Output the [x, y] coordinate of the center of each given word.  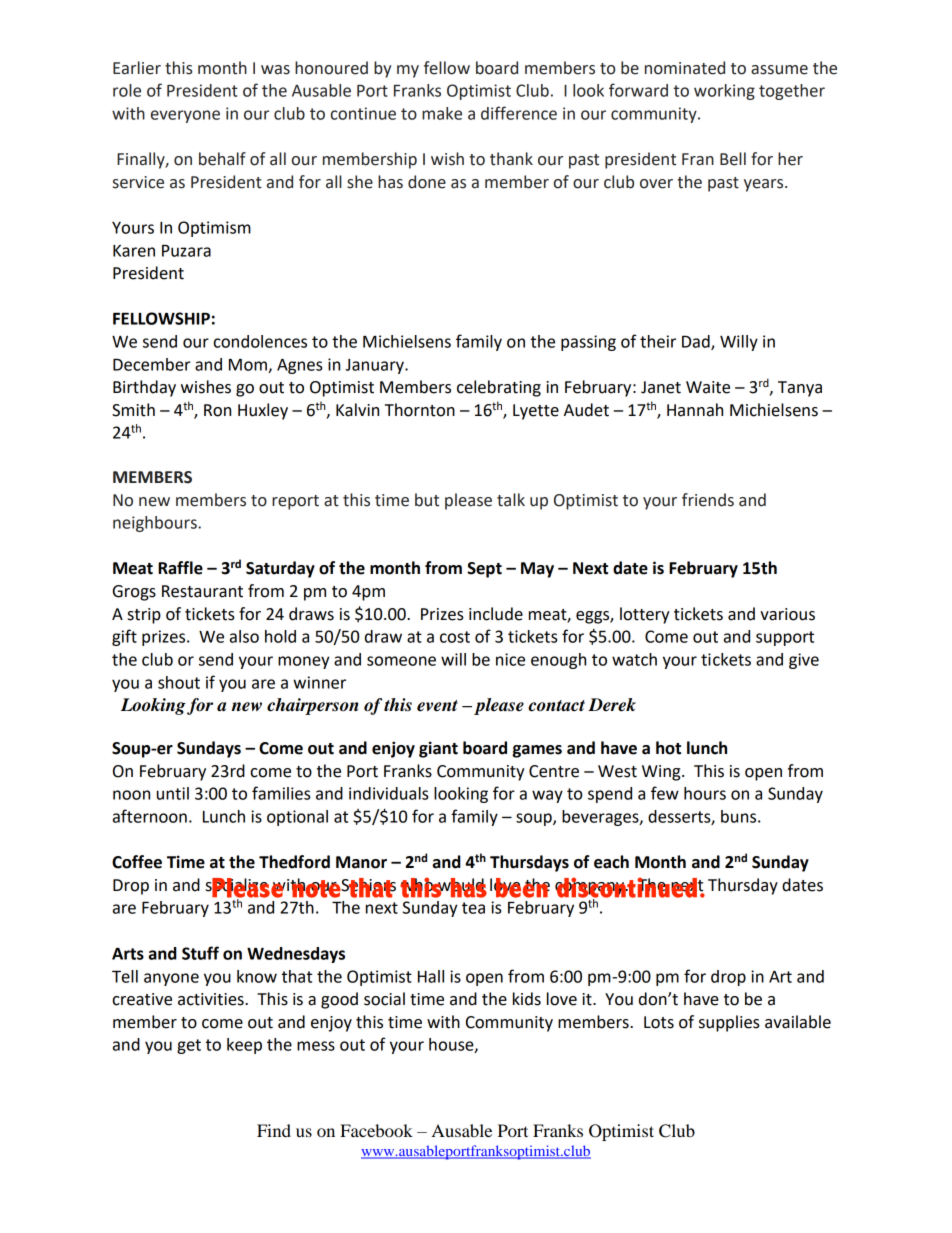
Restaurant [202, 591]
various [787, 614]
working [724, 92]
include [496, 614]
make [442, 113]
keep [244, 1046]
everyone [185, 116]
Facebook [376, 1130]
